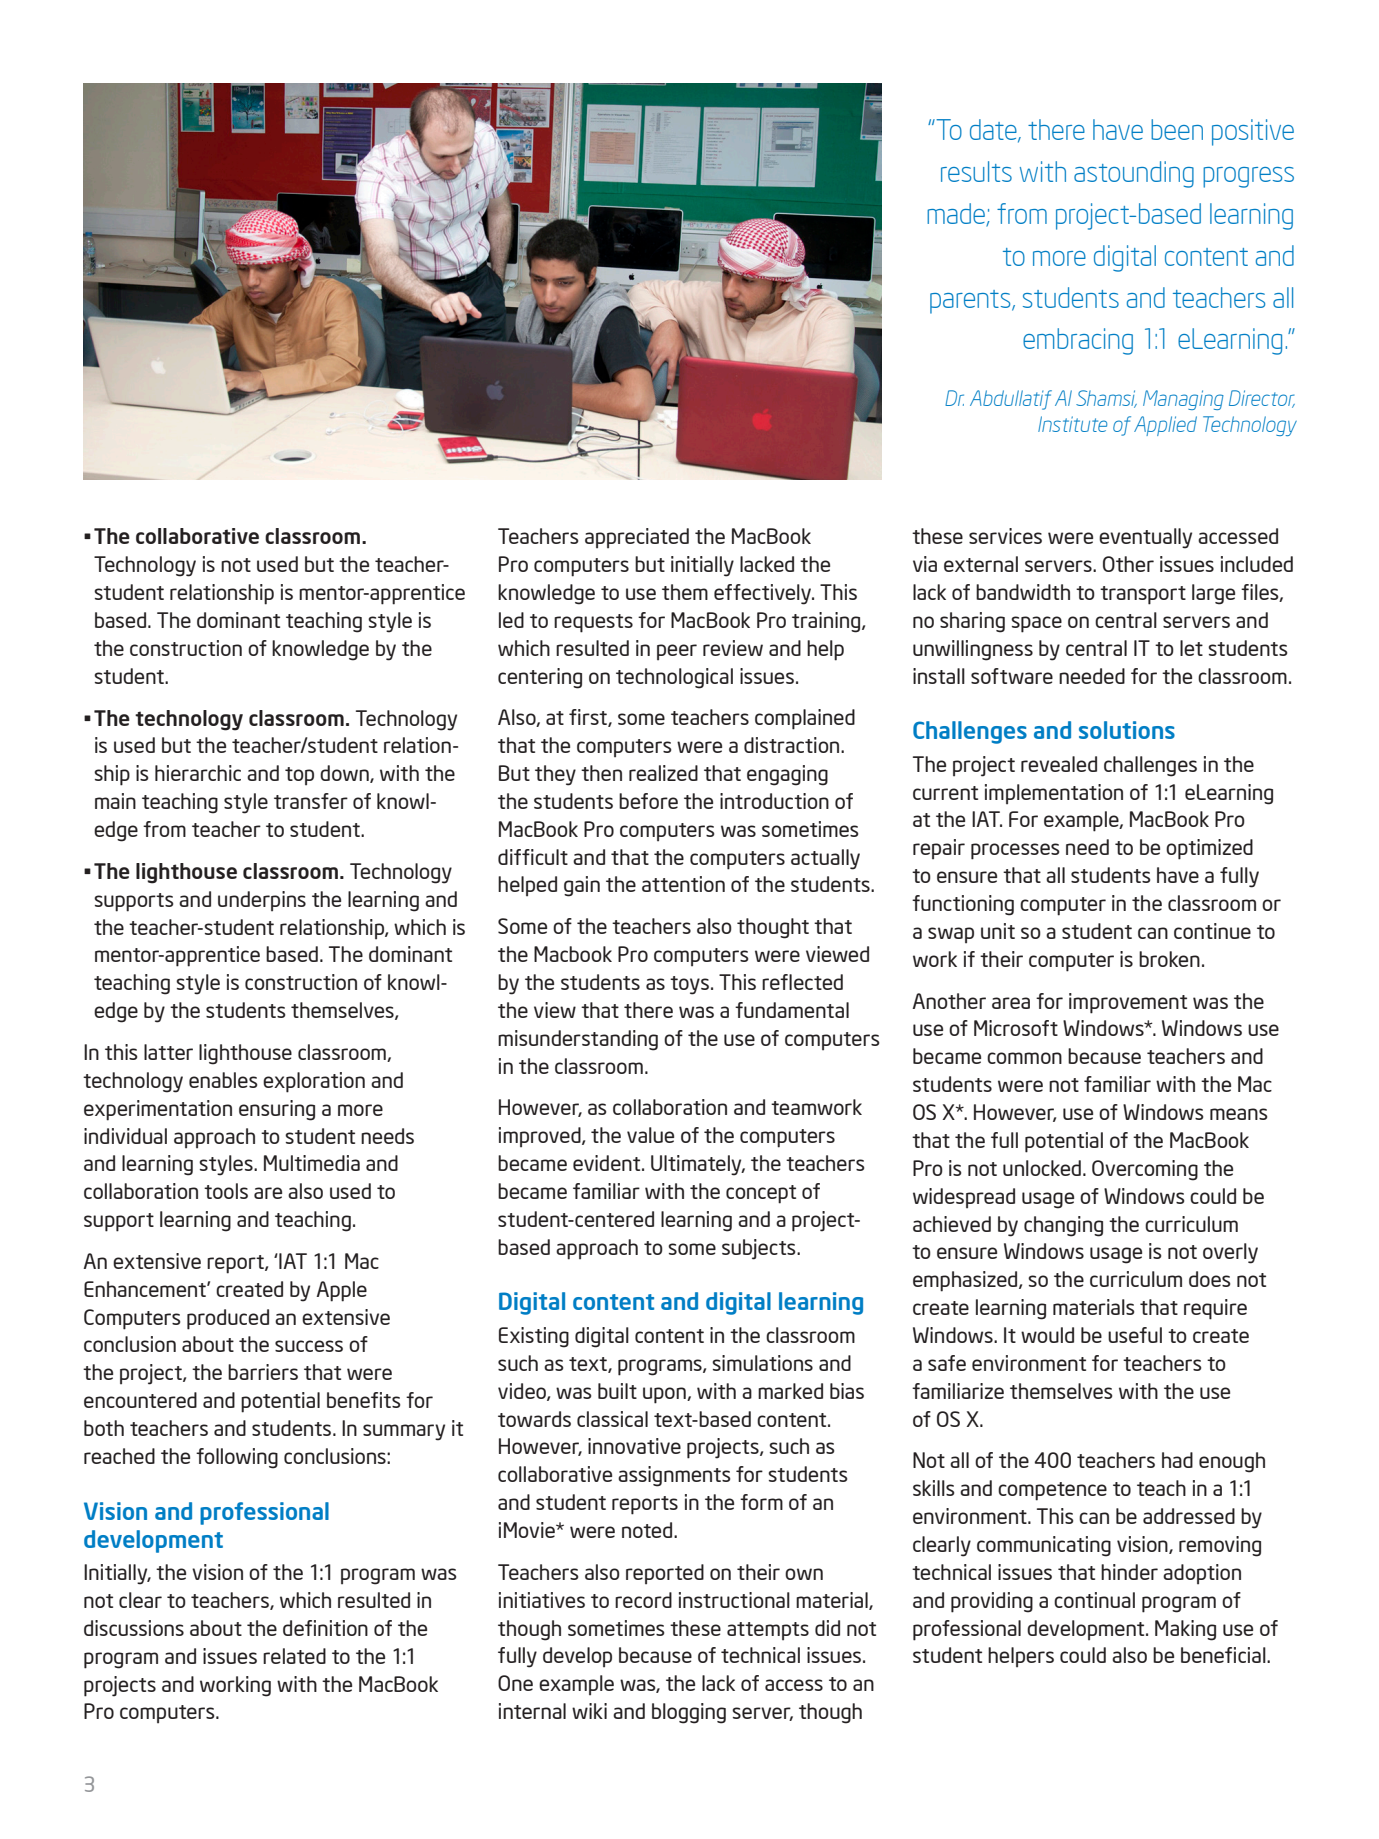 The width and height of the page is (1379, 1839). What do you see at coordinates (1128, 1003) in the page?
I see `improvement` at bounding box center [1128, 1003].
